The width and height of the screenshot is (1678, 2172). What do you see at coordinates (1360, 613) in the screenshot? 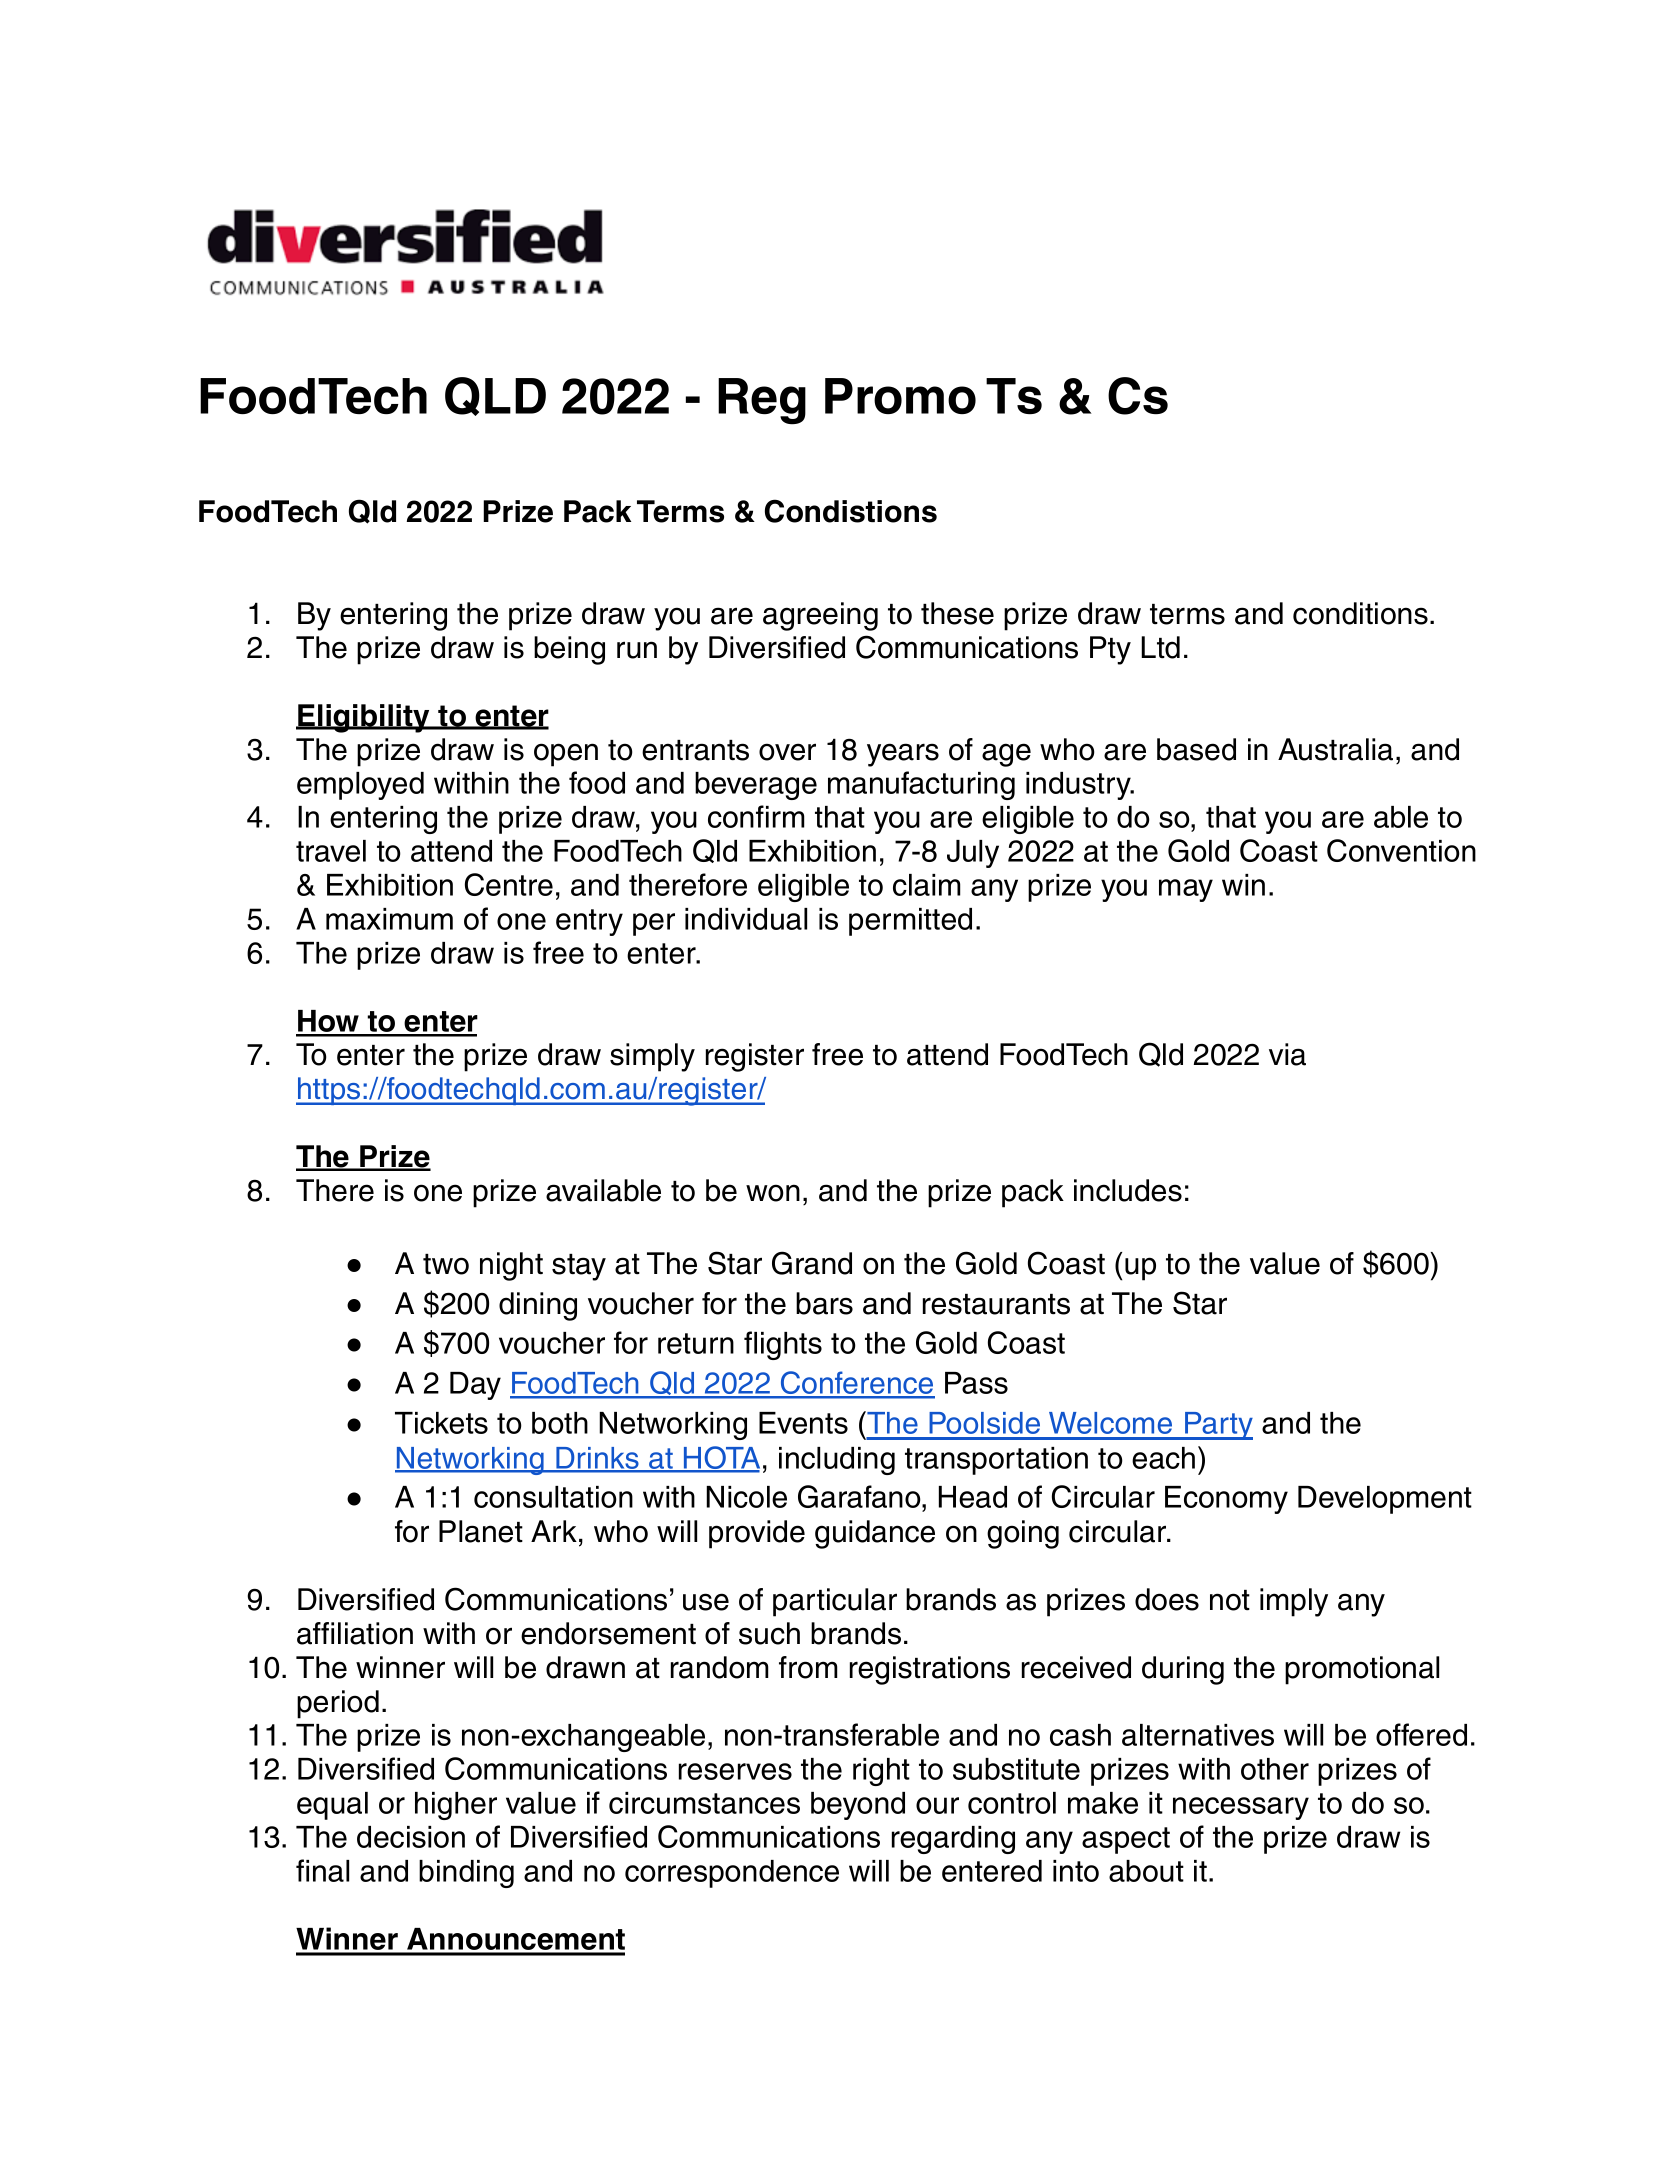
I see `conditions` at bounding box center [1360, 613].
